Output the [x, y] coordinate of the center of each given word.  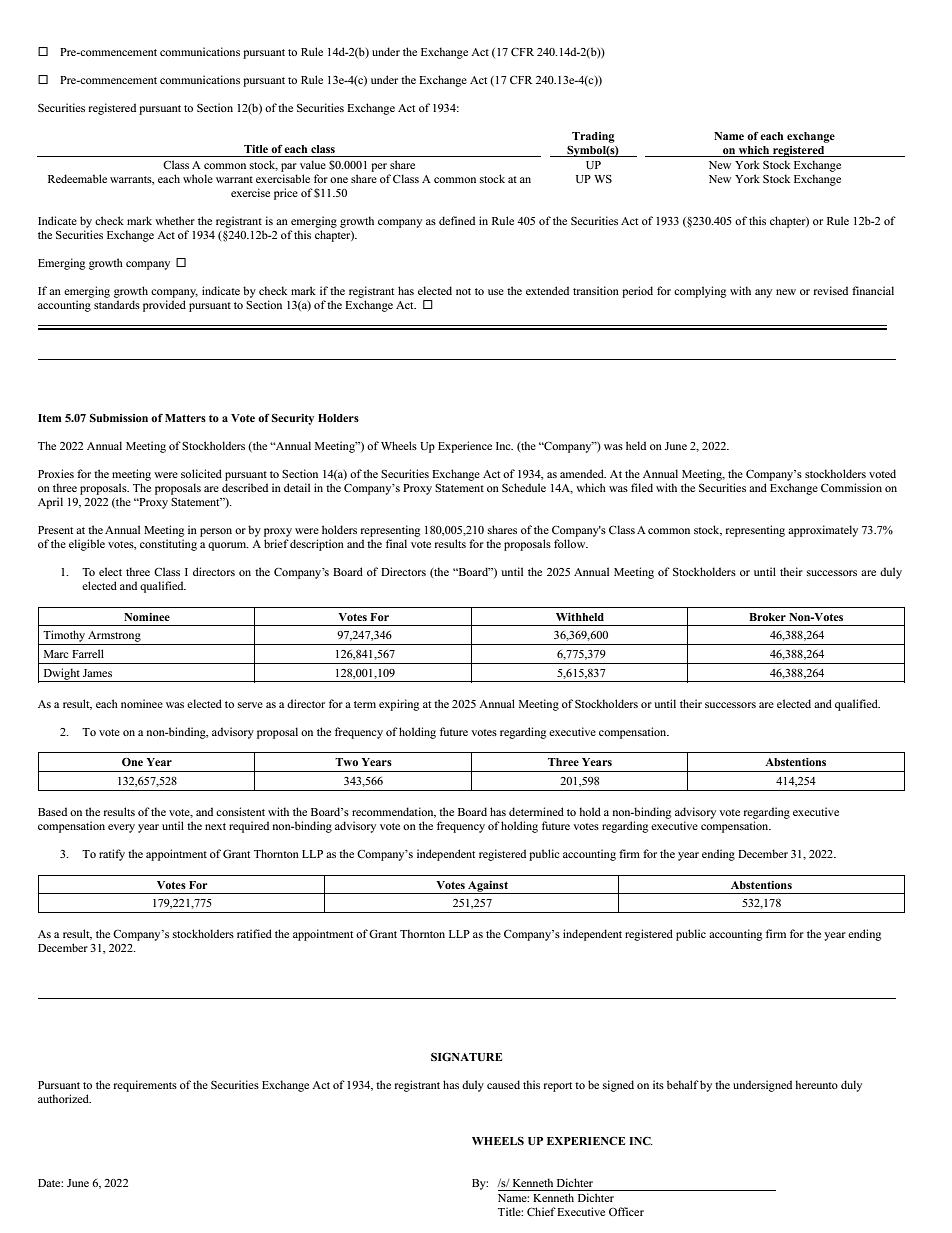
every [121, 828]
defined [457, 220]
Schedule [524, 487]
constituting [168, 545]
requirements [145, 1086]
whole [198, 178]
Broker [767, 617]
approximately [823, 531]
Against [488, 887]
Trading [593, 137]
